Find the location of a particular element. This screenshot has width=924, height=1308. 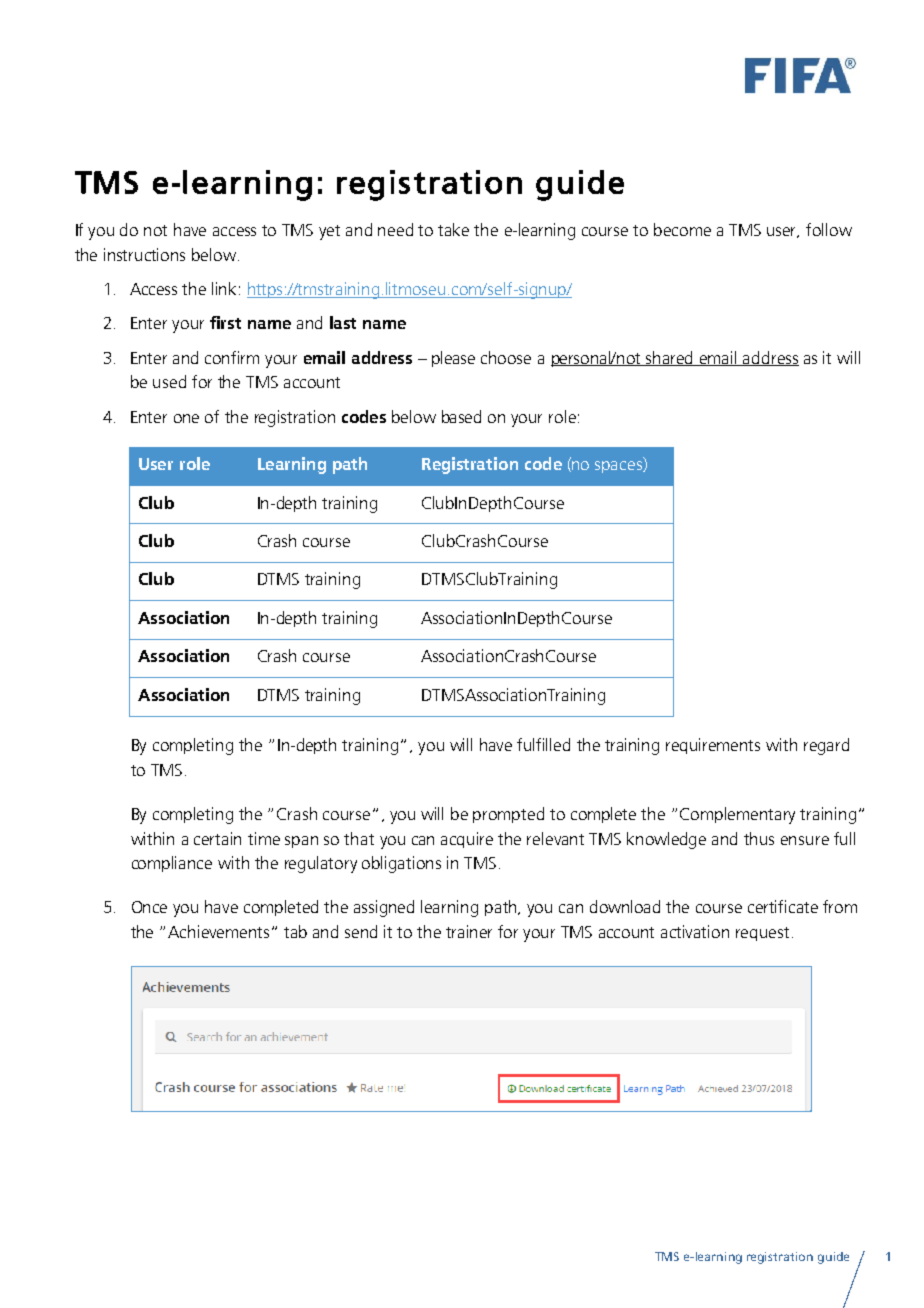

one is located at coordinates (186, 418).
